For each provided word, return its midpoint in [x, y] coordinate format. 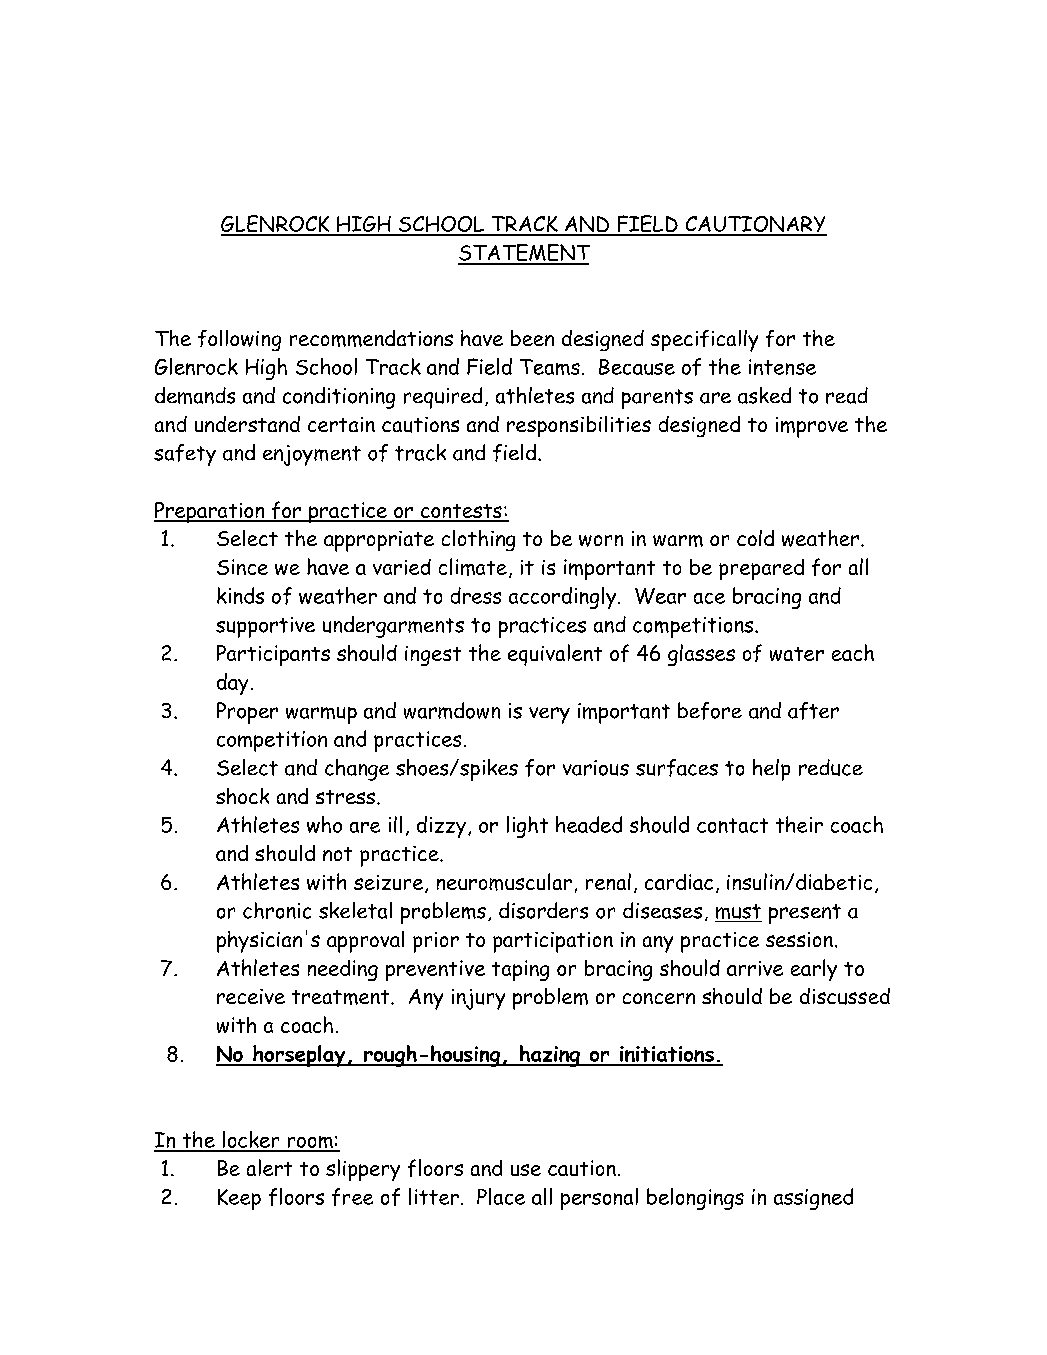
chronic [277, 910]
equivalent [555, 655]
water [797, 654]
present [805, 914]
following [239, 340]
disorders [543, 910]
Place [501, 1196]
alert [269, 1167]
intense [782, 367]
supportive [265, 627]
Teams [550, 367]
